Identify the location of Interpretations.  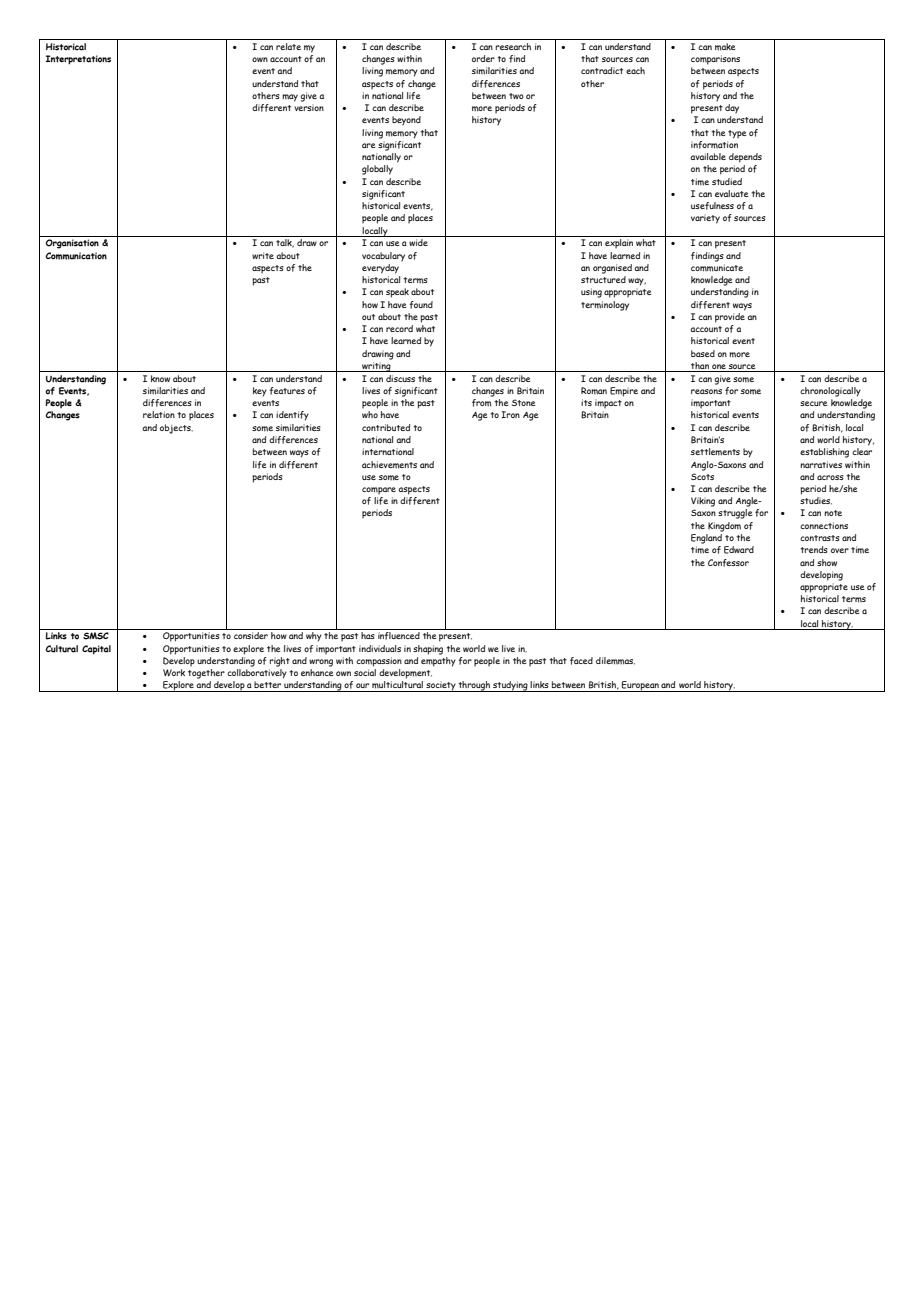
(78, 60).
